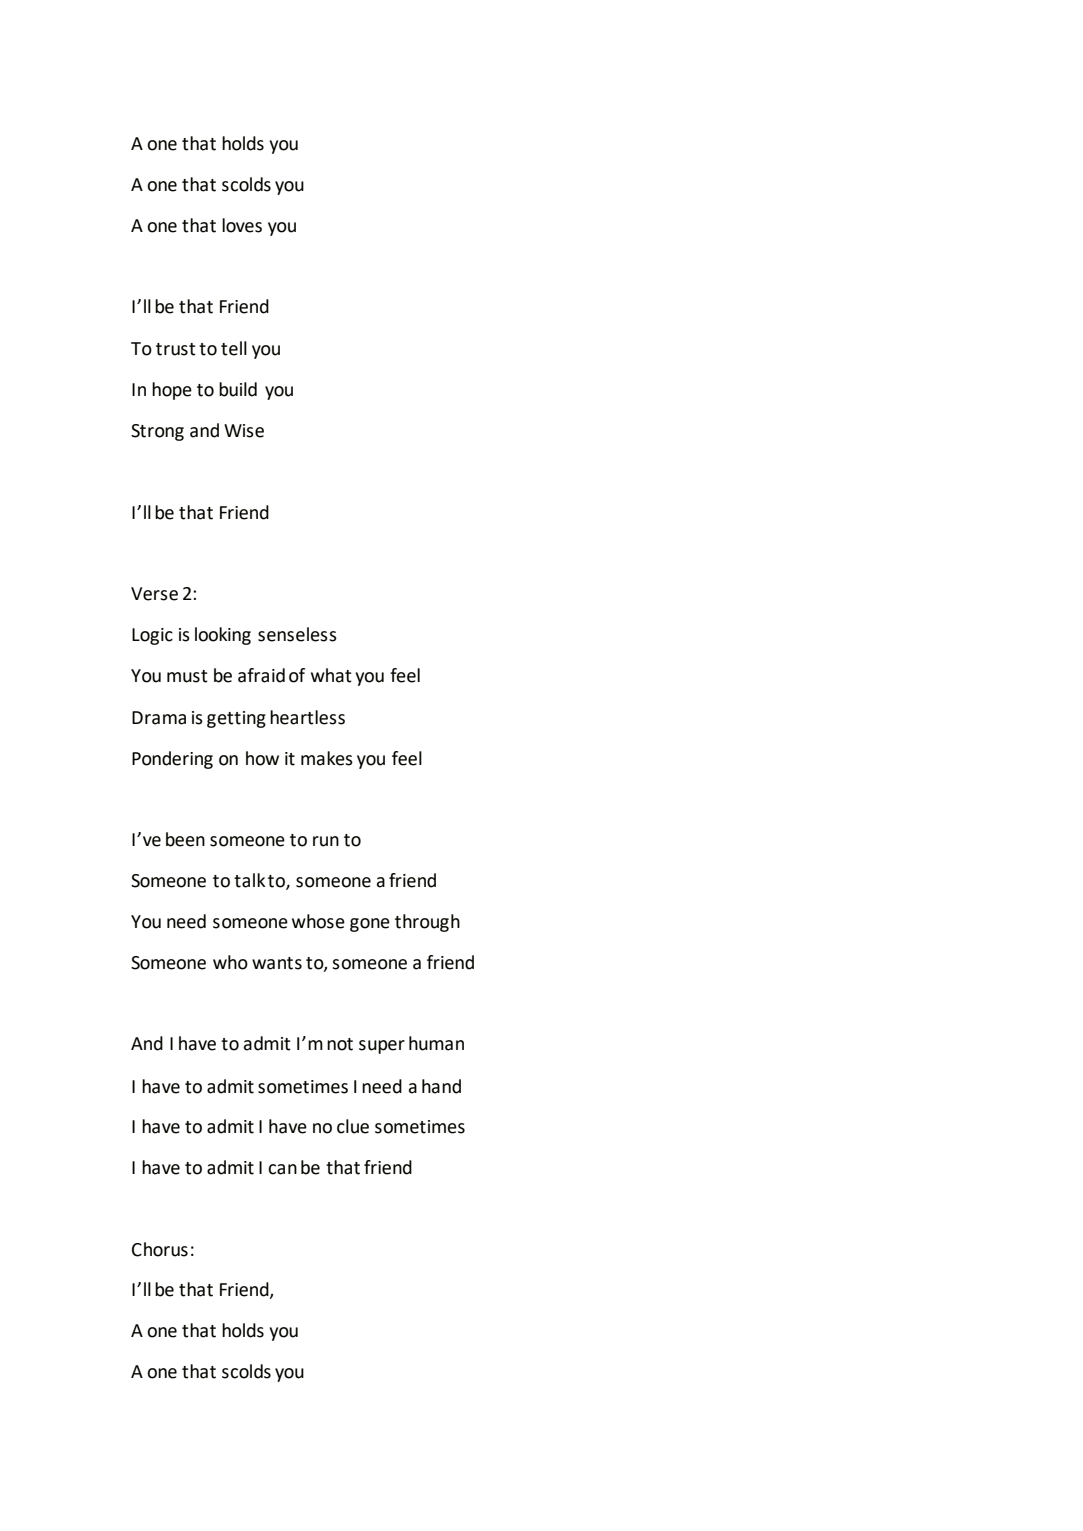 The image size is (1083, 1531). What do you see at coordinates (282, 1169) in the screenshot?
I see `can` at bounding box center [282, 1169].
